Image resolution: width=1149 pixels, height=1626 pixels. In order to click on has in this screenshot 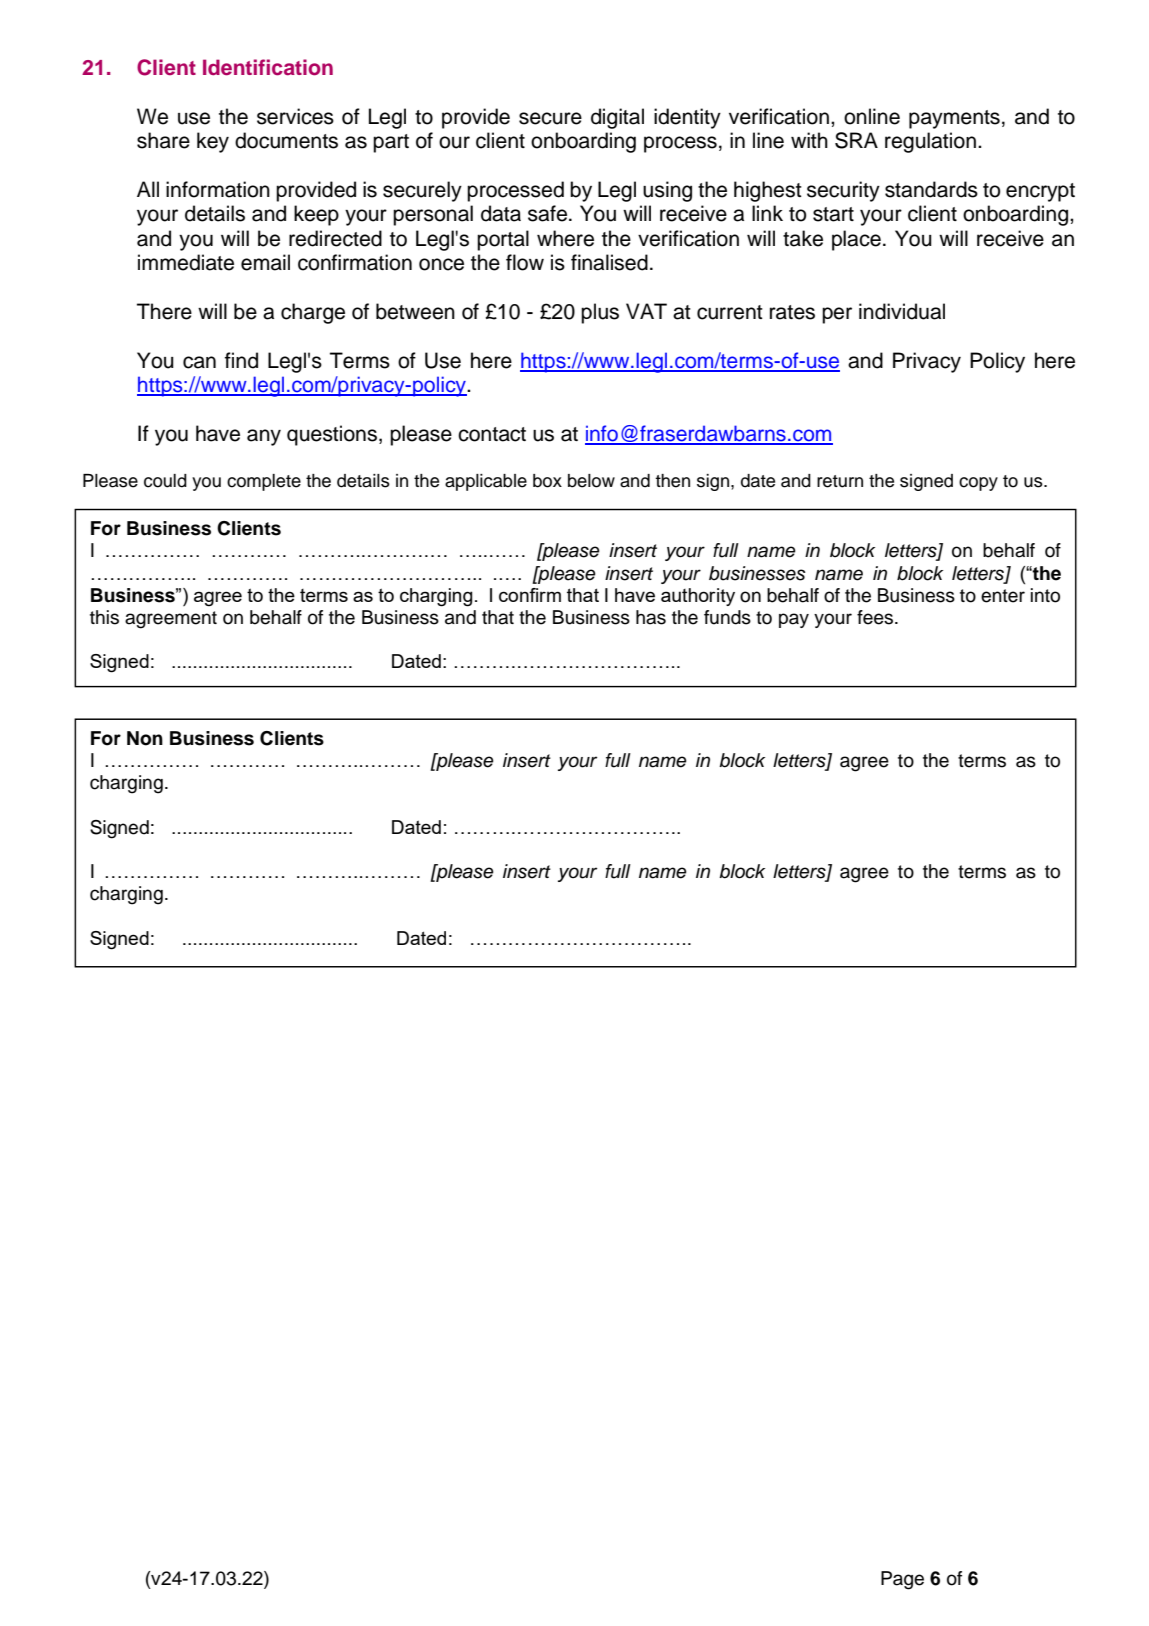, I will do `click(651, 617)`.
